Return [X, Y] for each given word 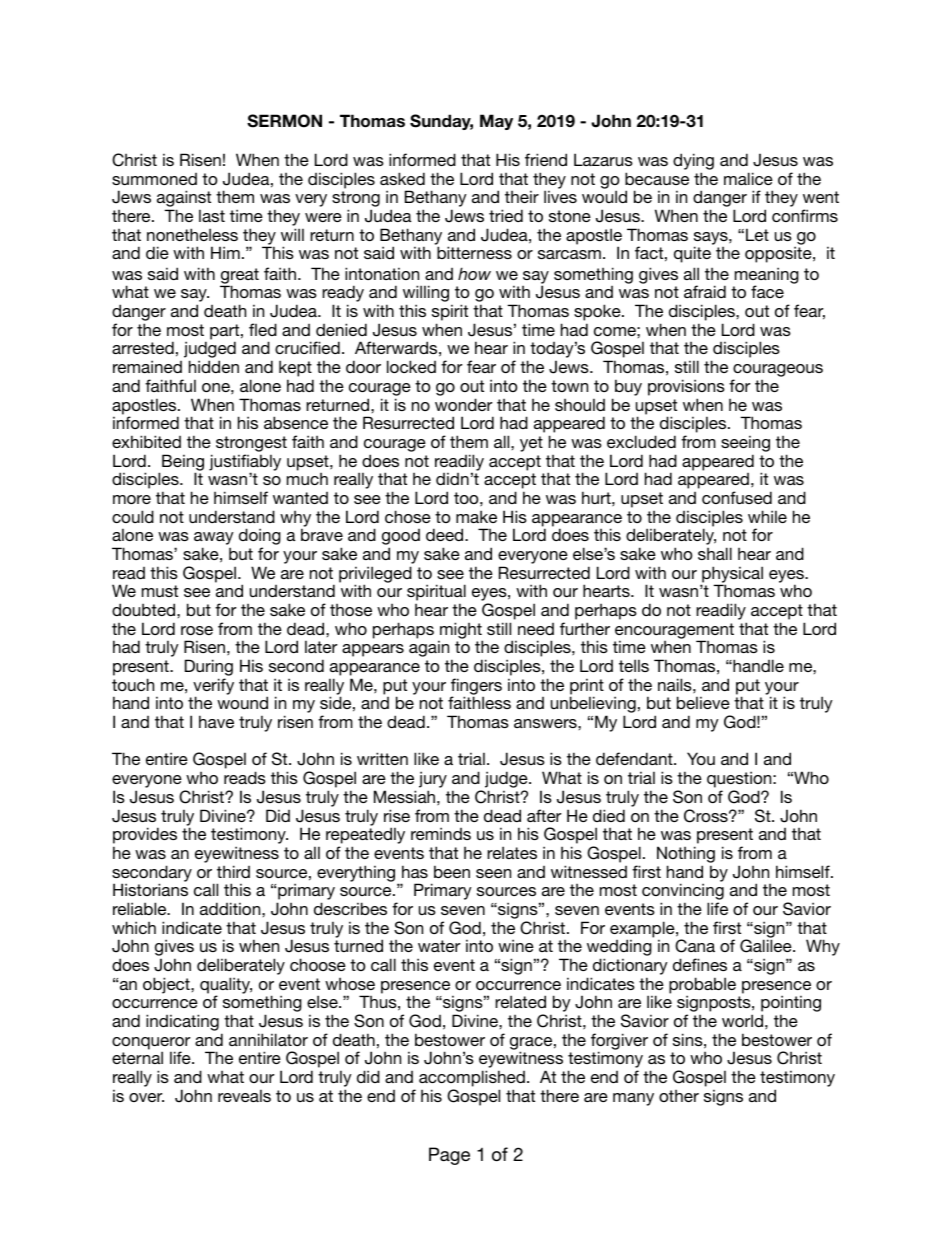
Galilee [767, 946]
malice [748, 178]
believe [703, 702]
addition [231, 908]
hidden [214, 366]
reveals [244, 1095]
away [214, 540]
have [216, 721]
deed [446, 534]
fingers [476, 687]
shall [715, 553]
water [439, 946]
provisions [686, 387]
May [496, 122]
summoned [154, 179]
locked [411, 366]
